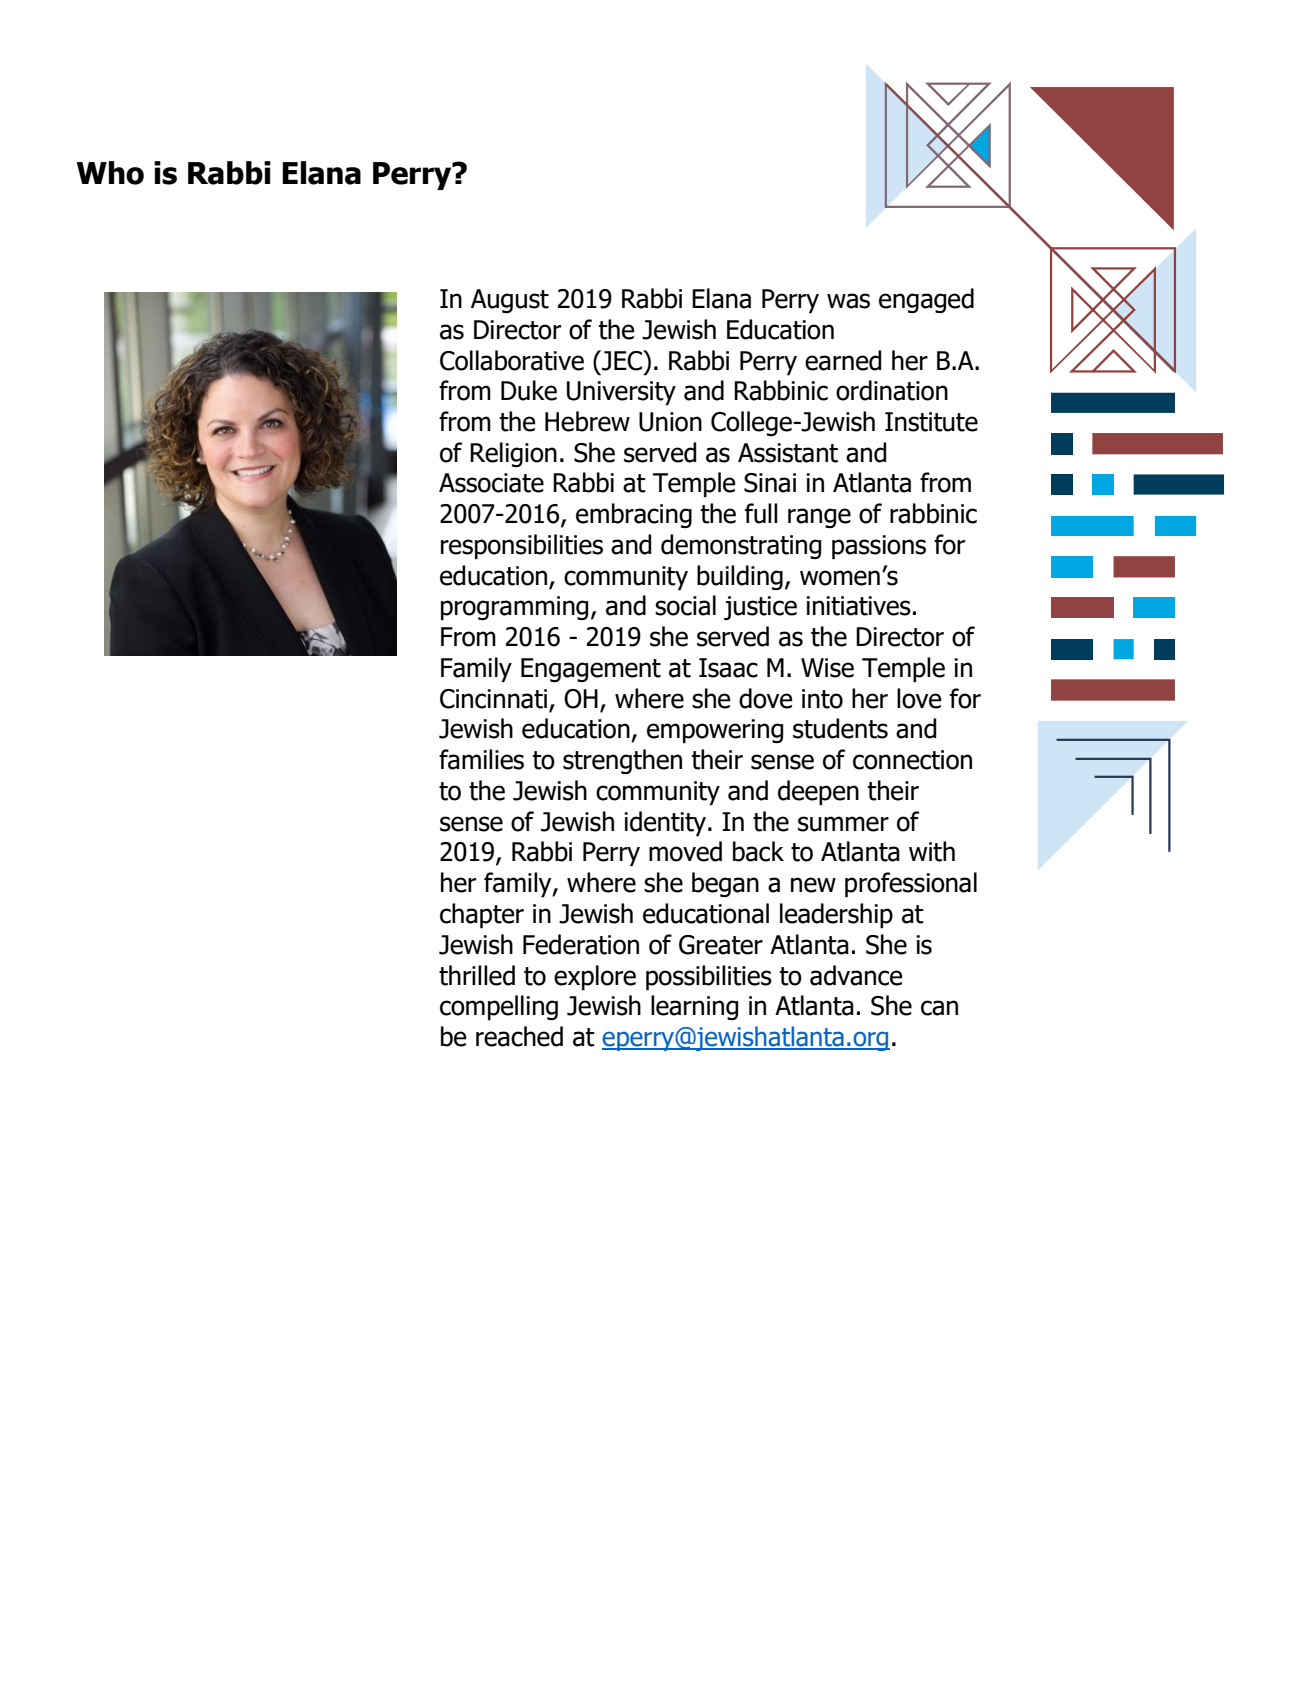 This document has height=1681, width=1299. I want to click on initiatives, so click(858, 606).
